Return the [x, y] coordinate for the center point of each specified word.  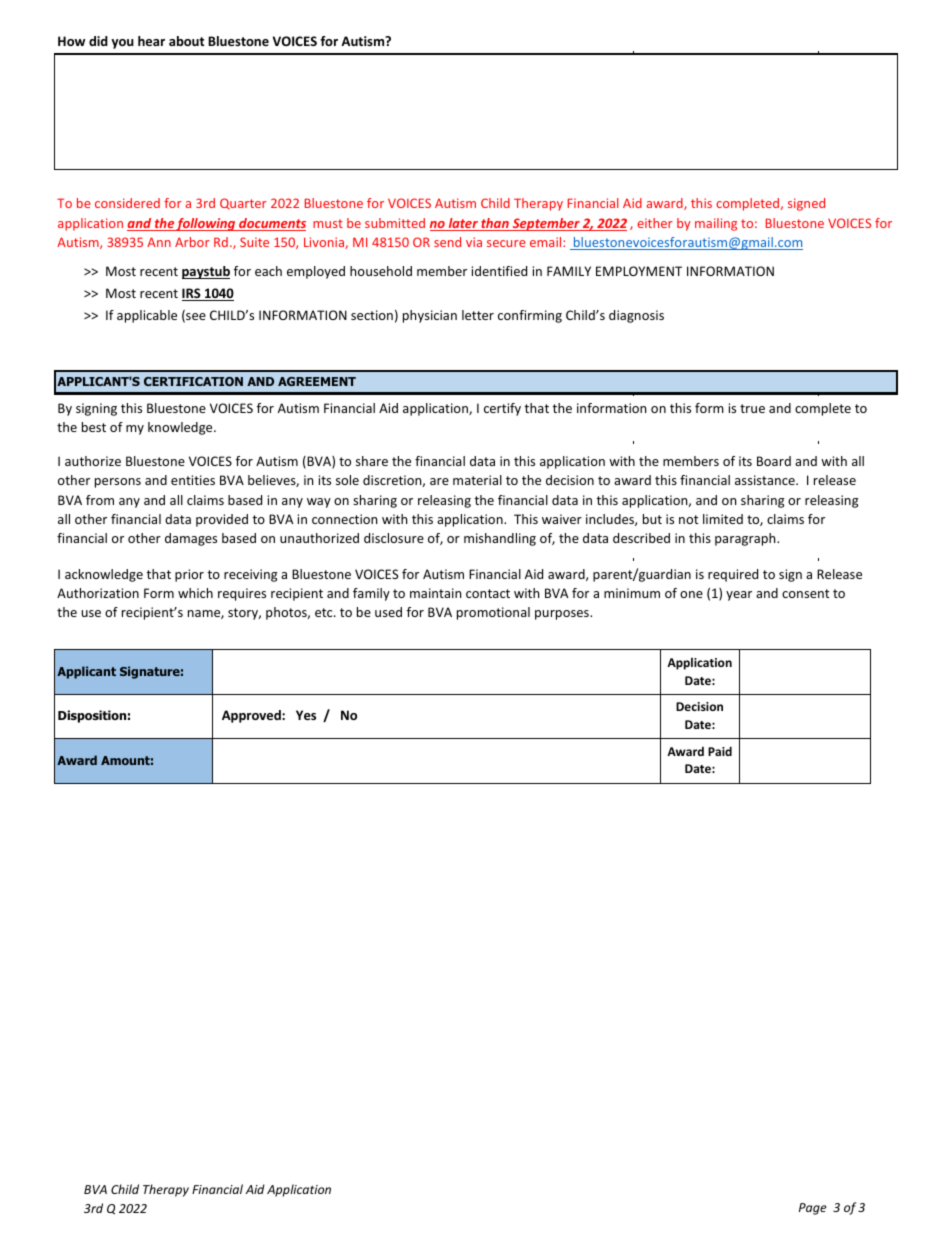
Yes [306, 715]
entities [193, 480]
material [477, 480]
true [752, 408]
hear [151, 41]
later [463, 224]
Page [813, 1209]
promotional [493, 613]
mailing [716, 224]
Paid [720, 751]
